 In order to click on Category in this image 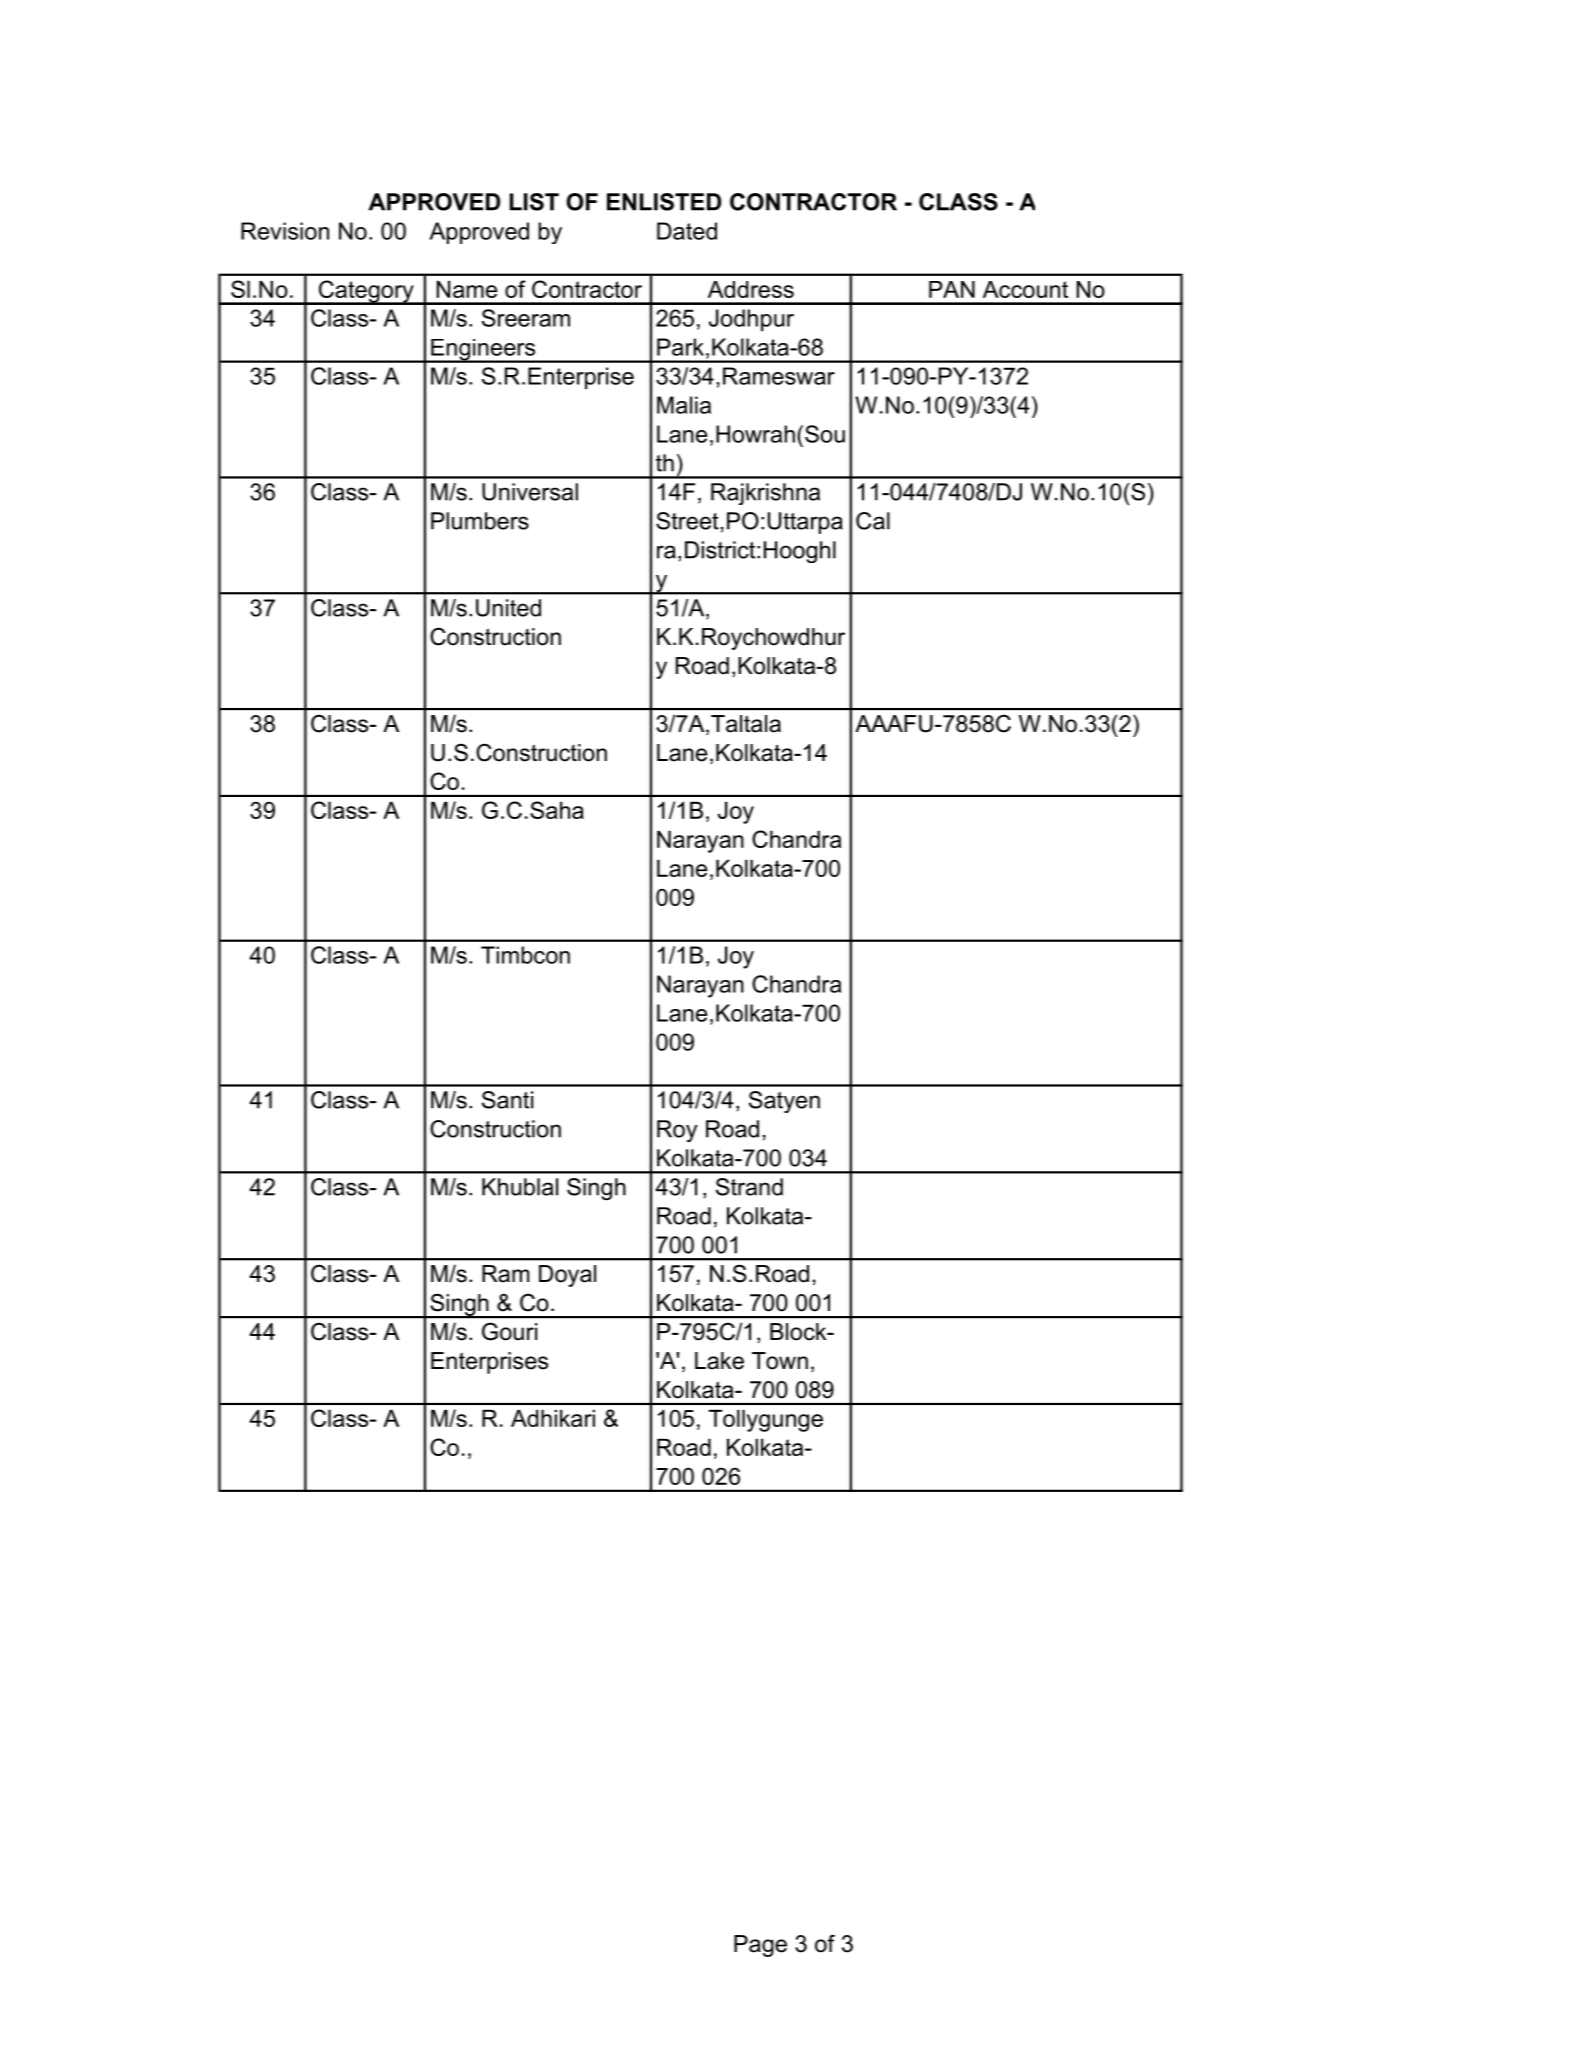, I will do `click(366, 292)`.
